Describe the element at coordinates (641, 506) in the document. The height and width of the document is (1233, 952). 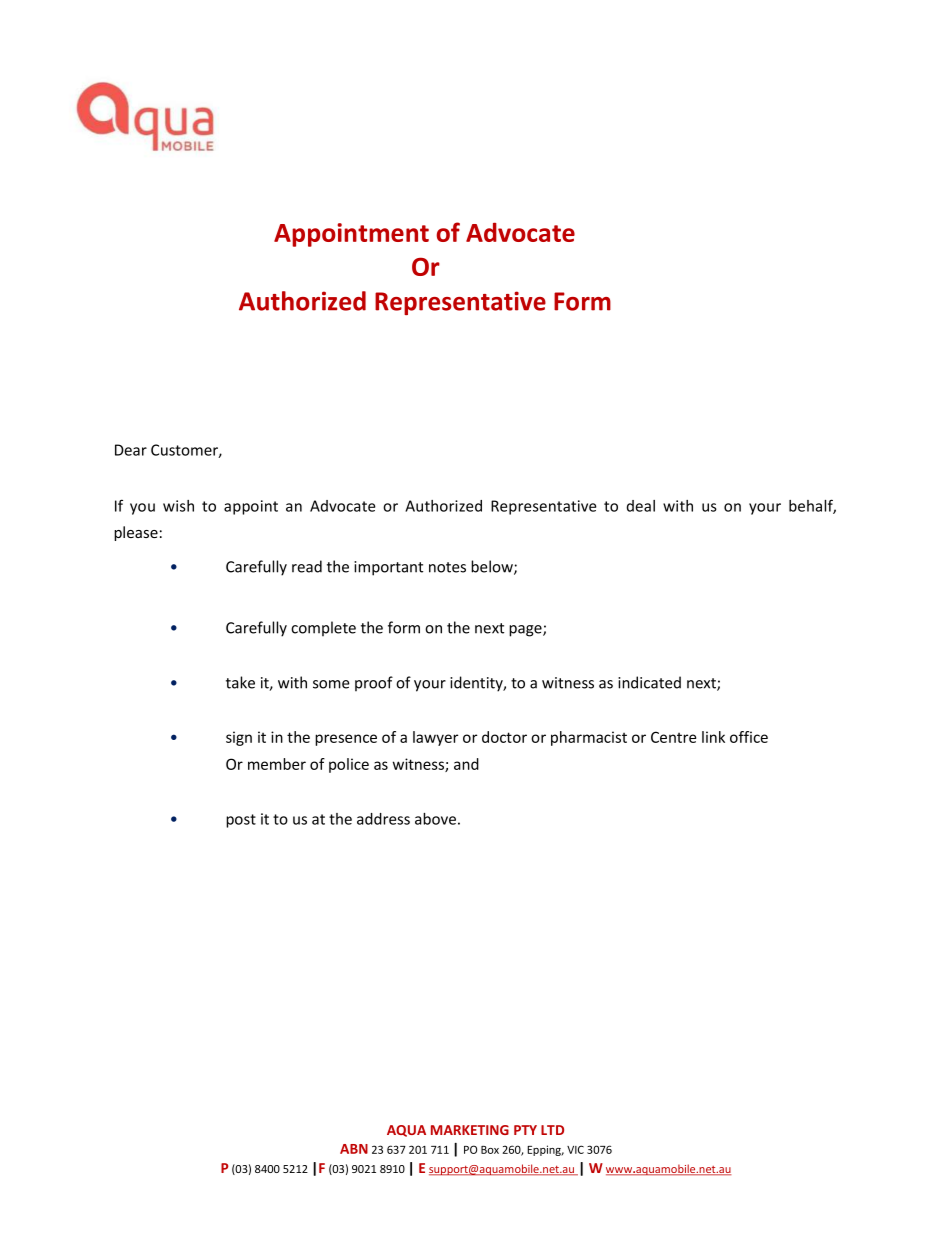
I see `deal` at that location.
